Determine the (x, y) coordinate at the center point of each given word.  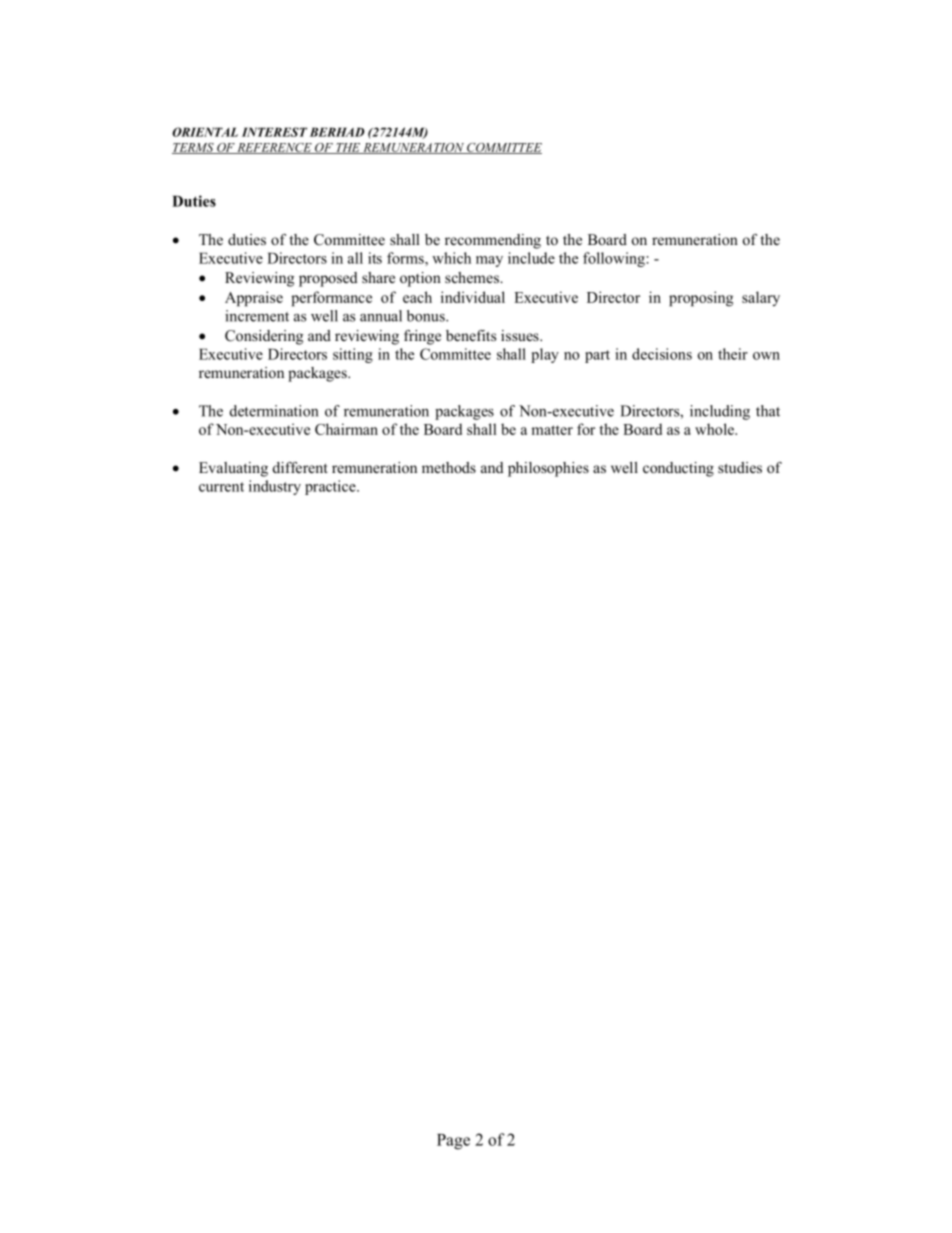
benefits (471, 335)
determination (274, 411)
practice (331, 487)
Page (453, 1142)
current (221, 487)
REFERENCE (274, 148)
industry (275, 487)
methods (449, 467)
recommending (493, 241)
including (720, 412)
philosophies (548, 469)
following (615, 259)
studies (740, 467)
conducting (678, 469)
